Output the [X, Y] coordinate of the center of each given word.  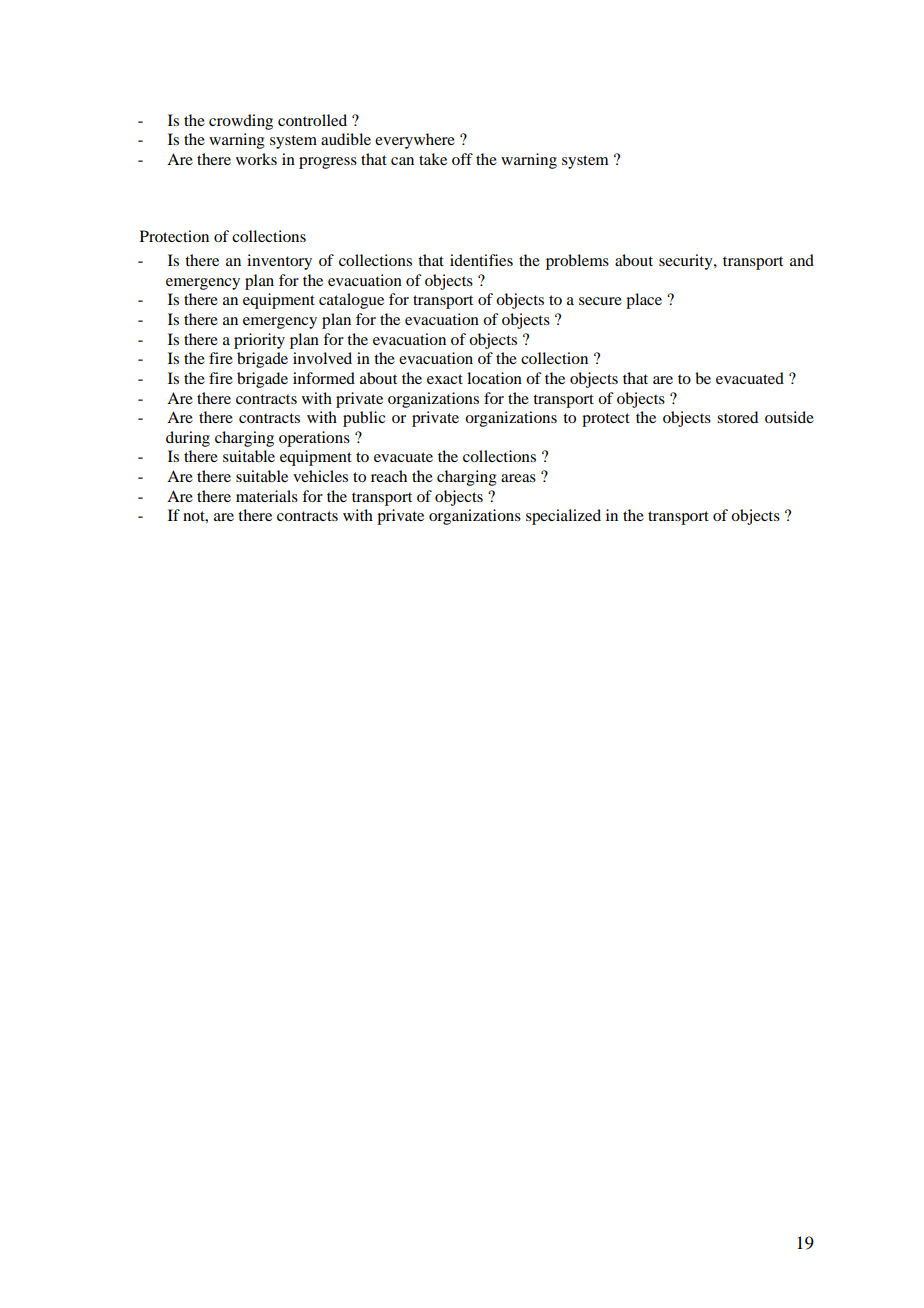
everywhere [415, 141]
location [494, 378]
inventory [279, 262]
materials [267, 496]
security [687, 262]
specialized [563, 517]
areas [518, 478]
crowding [241, 122]
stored [737, 417]
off [462, 159]
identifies [481, 260]
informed [324, 378]
